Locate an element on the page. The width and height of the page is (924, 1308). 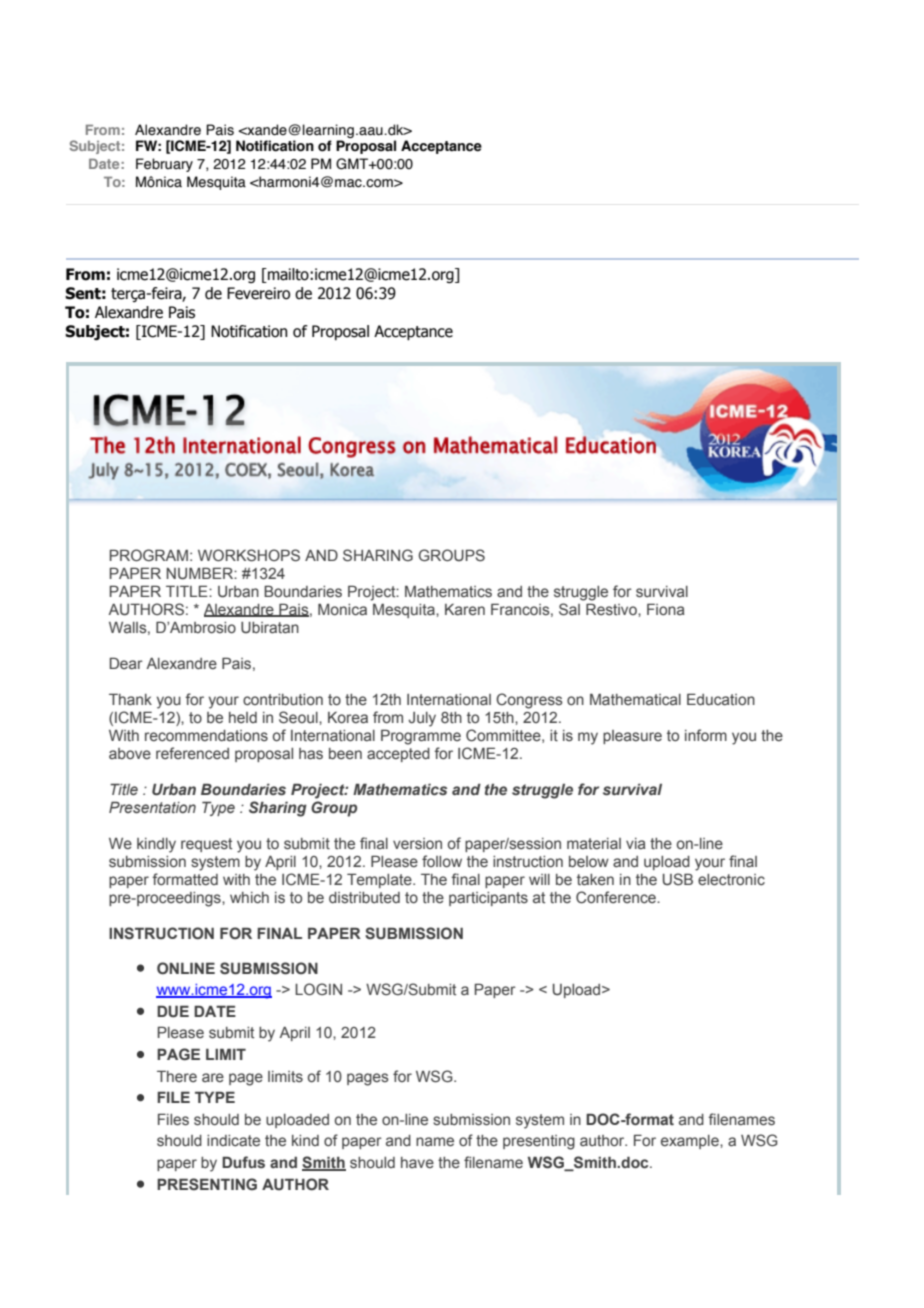
request is located at coordinates (206, 845).
